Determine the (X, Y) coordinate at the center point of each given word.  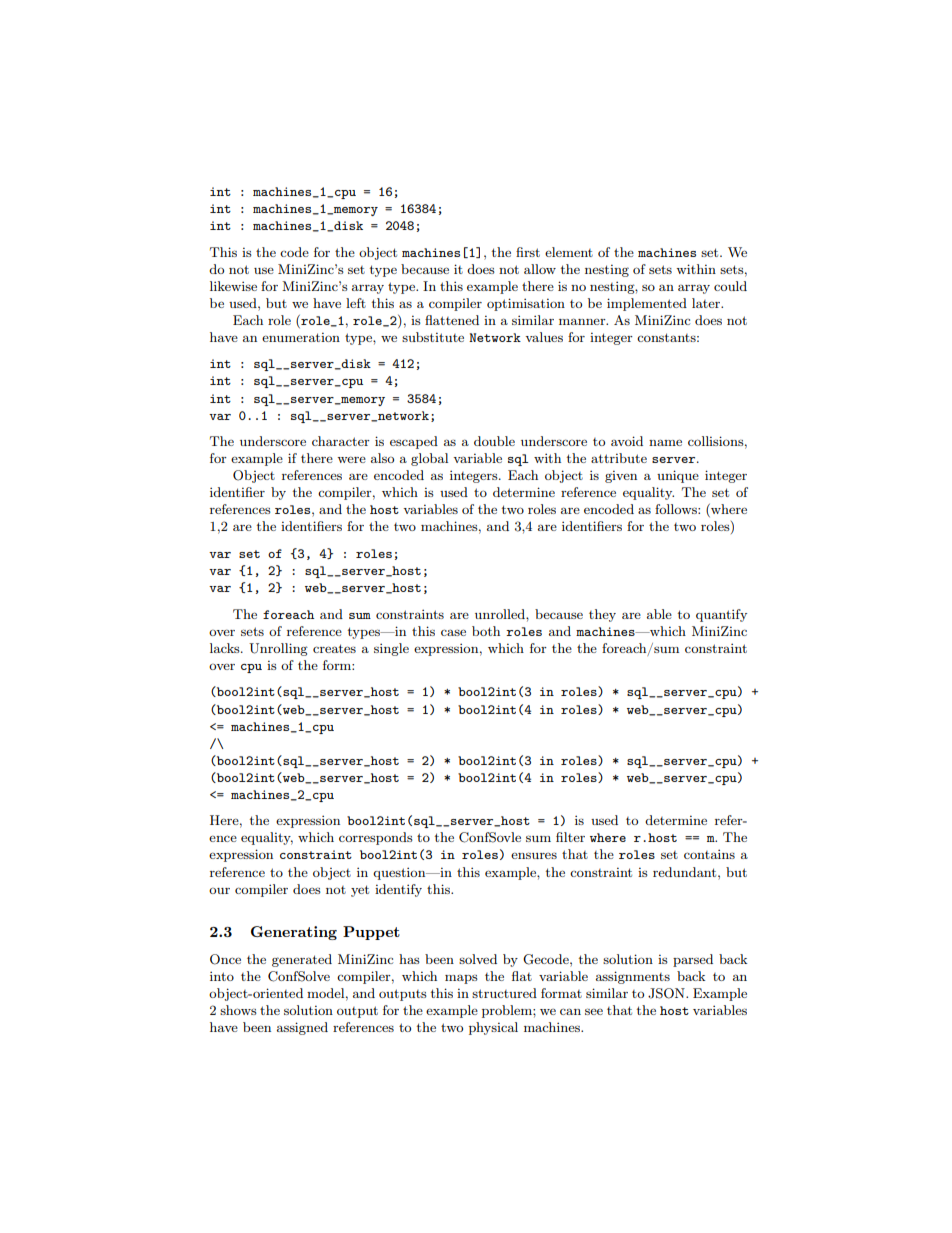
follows (677, 509)
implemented (647, 304)
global (429, 459)
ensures (534, 855)
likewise (233, 286)
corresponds (376, 838)
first (528, 252)
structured (504, 993)
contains (709, 854)
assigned (302, 1028)
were (351, 460)
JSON (667, 993)
